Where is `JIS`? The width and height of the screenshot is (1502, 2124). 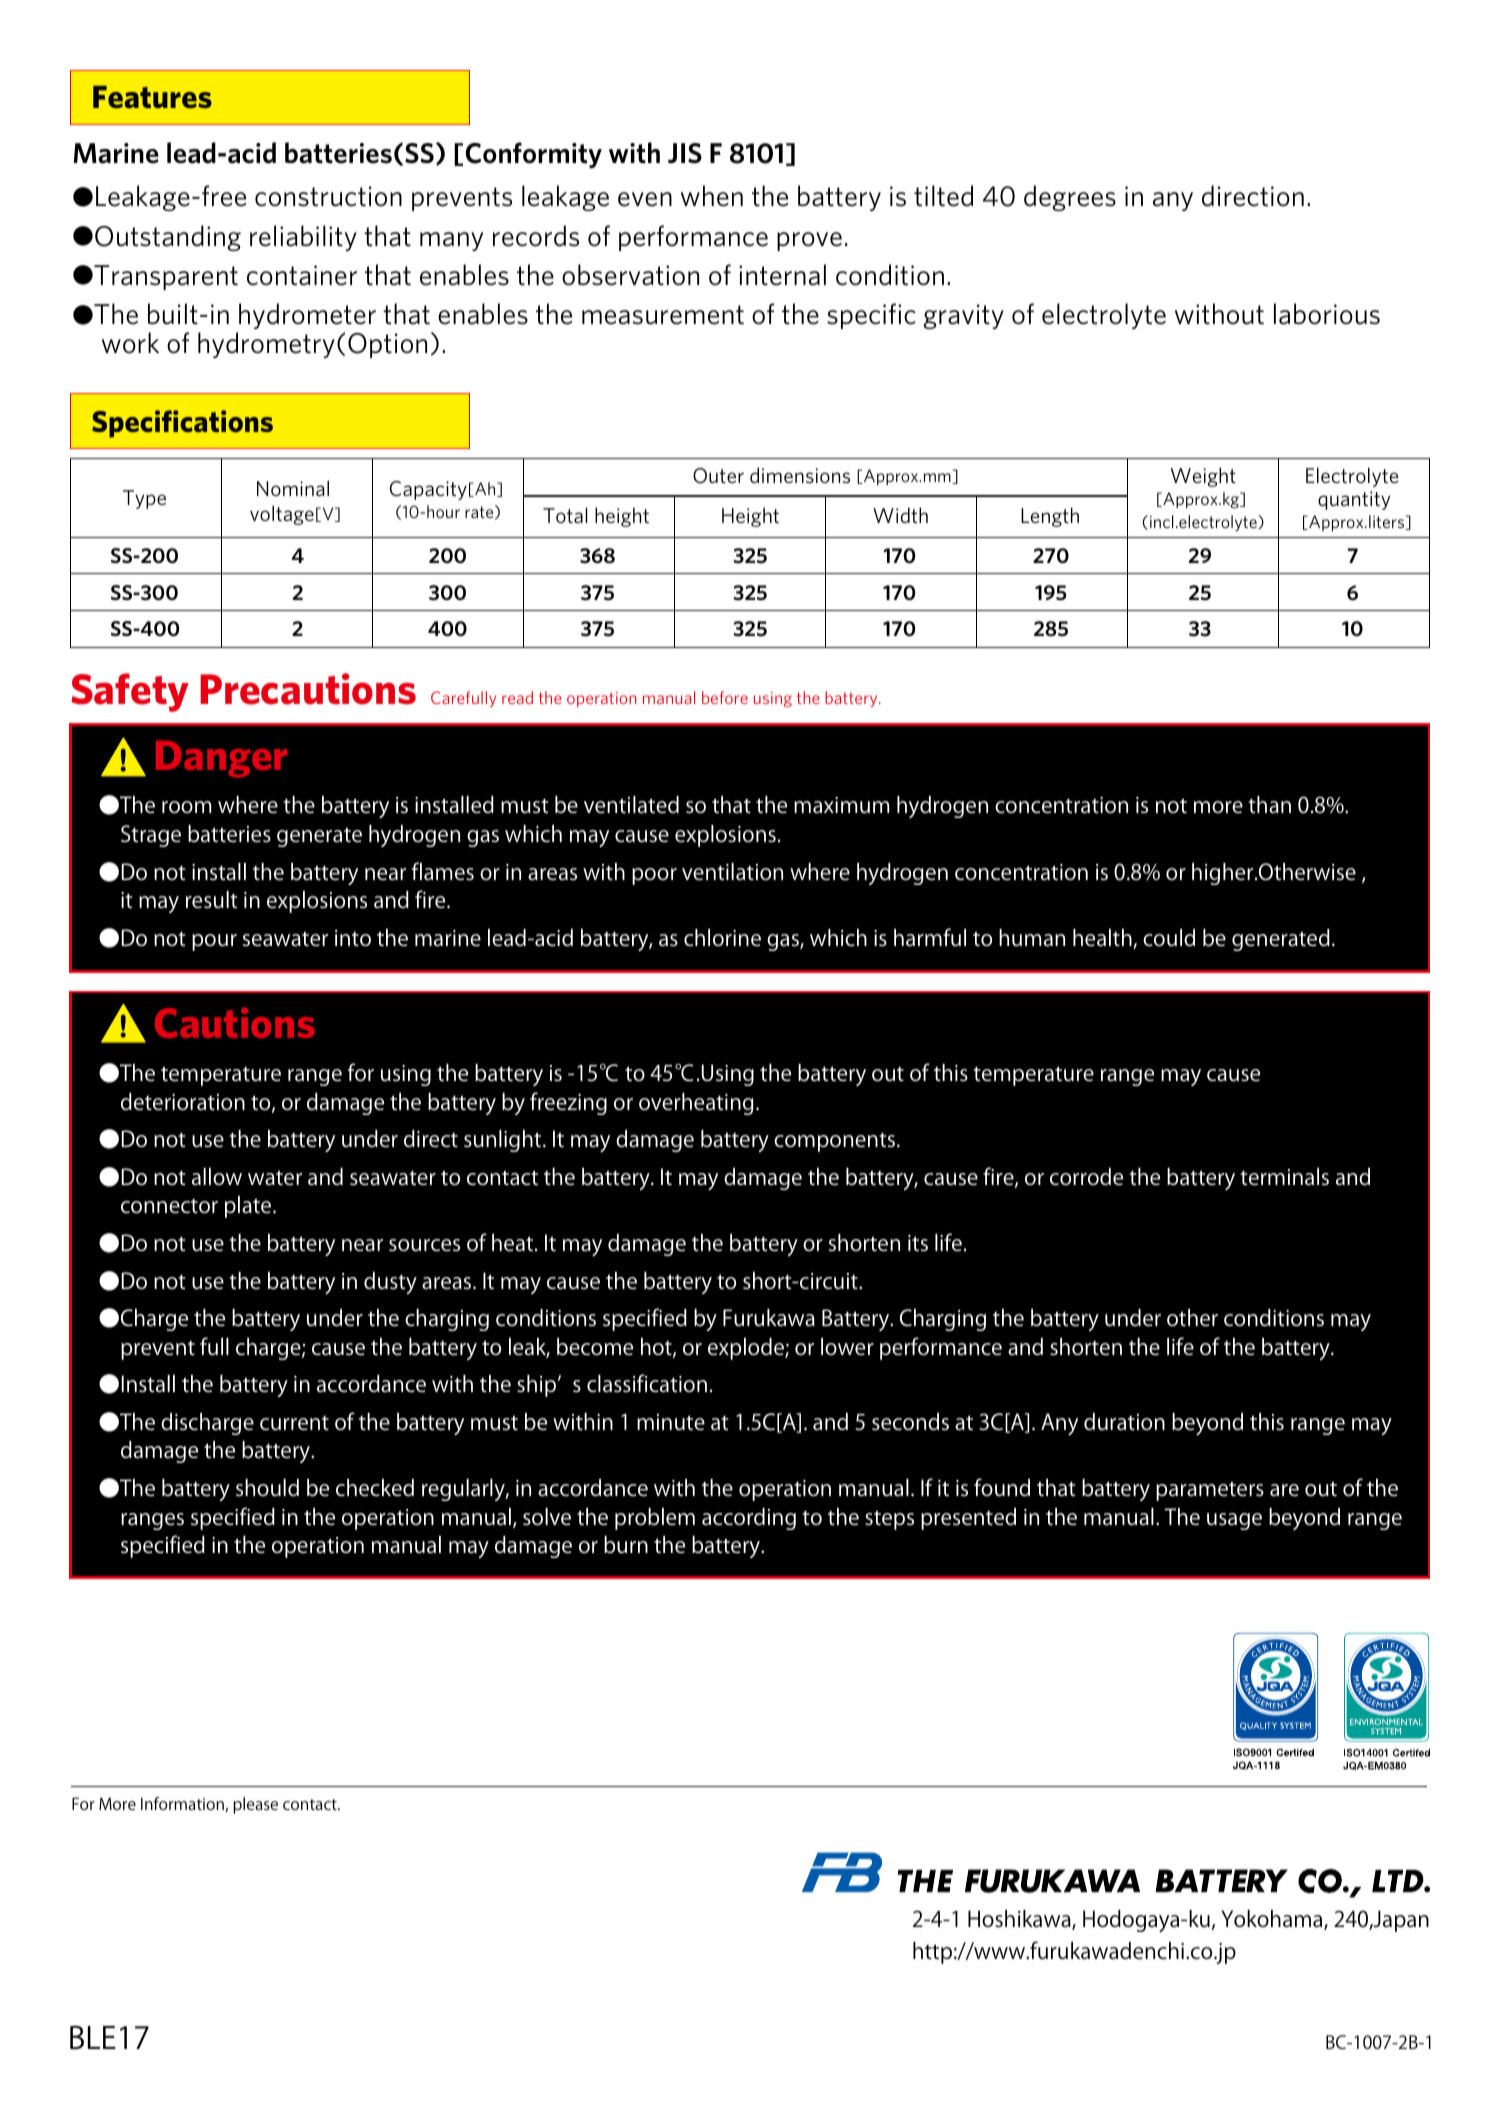 JIS is located at coordinates (685, 153).
